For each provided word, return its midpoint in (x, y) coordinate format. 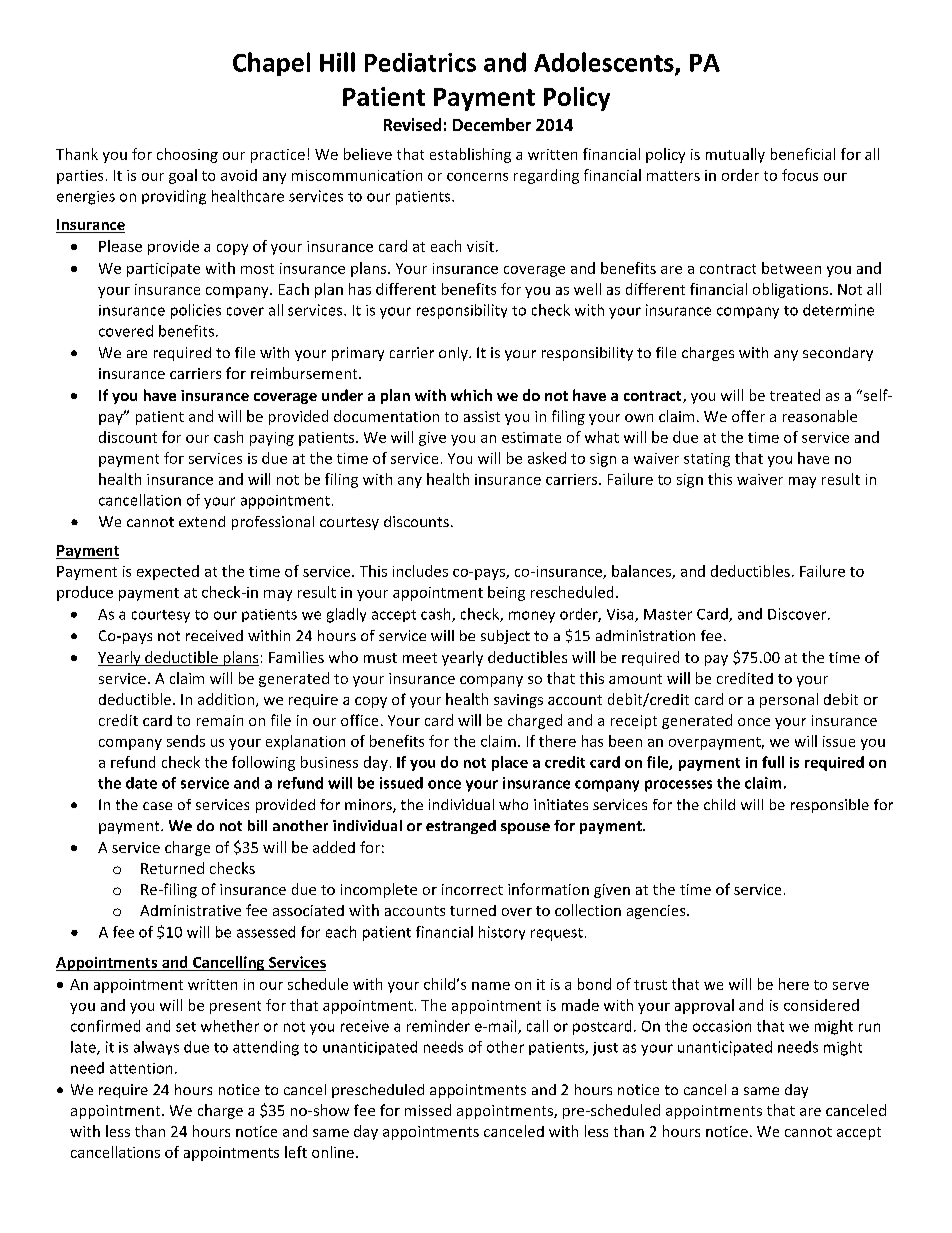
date (141, 783)
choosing (187, 155)
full (773, 762)
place (510, 763)
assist (482, 416)
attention (141, 1068)
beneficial (803, 154)
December (492, 124)
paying (272, 439)
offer (748, 416)
